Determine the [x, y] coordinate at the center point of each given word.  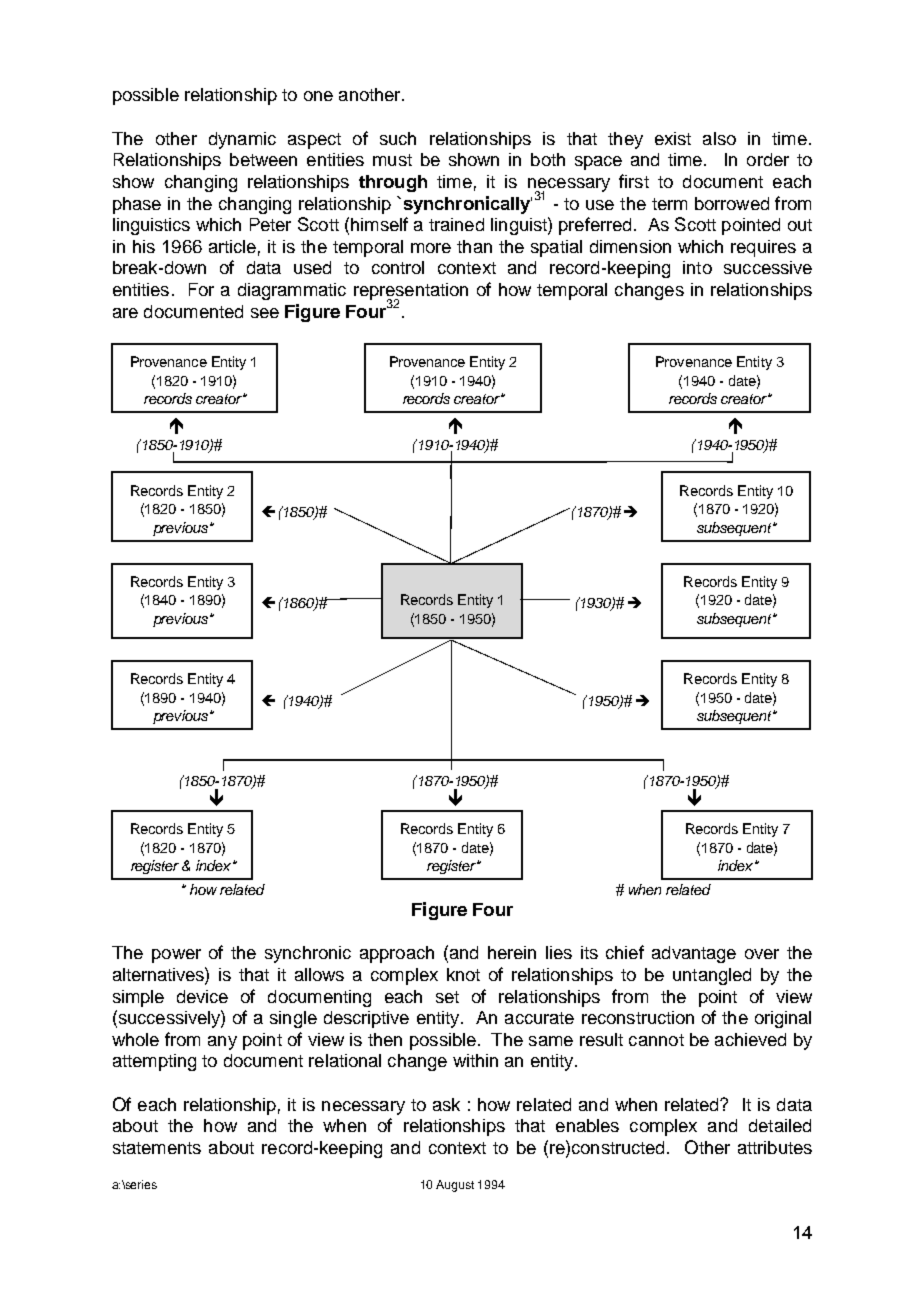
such [398, 138]
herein [512, 952]
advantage [694, 954]
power [176, 956]
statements [157, 1148]
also [719, 138]
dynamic [242, 140]
